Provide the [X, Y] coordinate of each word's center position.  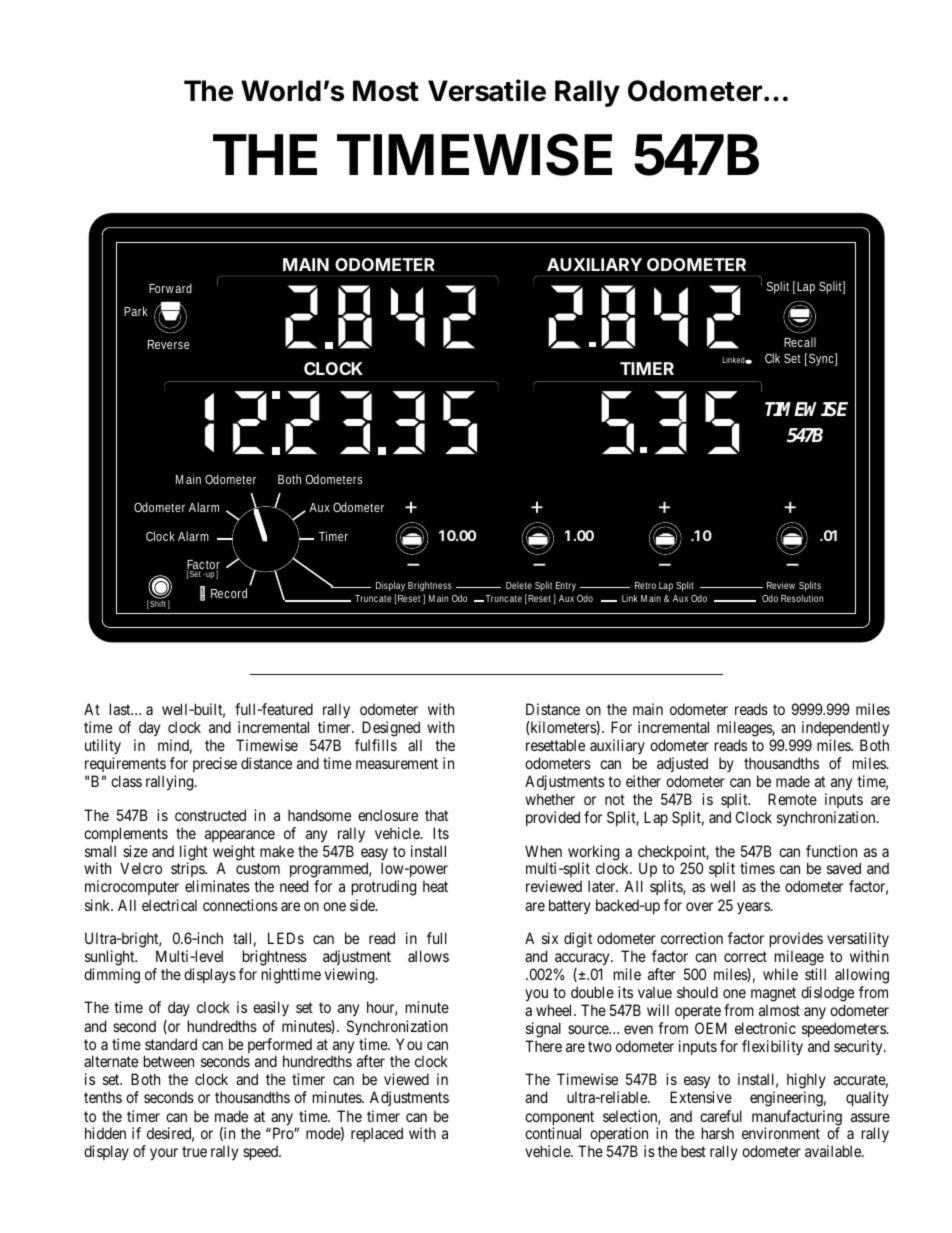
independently [845, 728]
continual [553, 1133]
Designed [391, 729]
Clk [772, 358]
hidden [105, 1133]
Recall [800, 342]
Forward [170, 288]
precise [215, 764]
